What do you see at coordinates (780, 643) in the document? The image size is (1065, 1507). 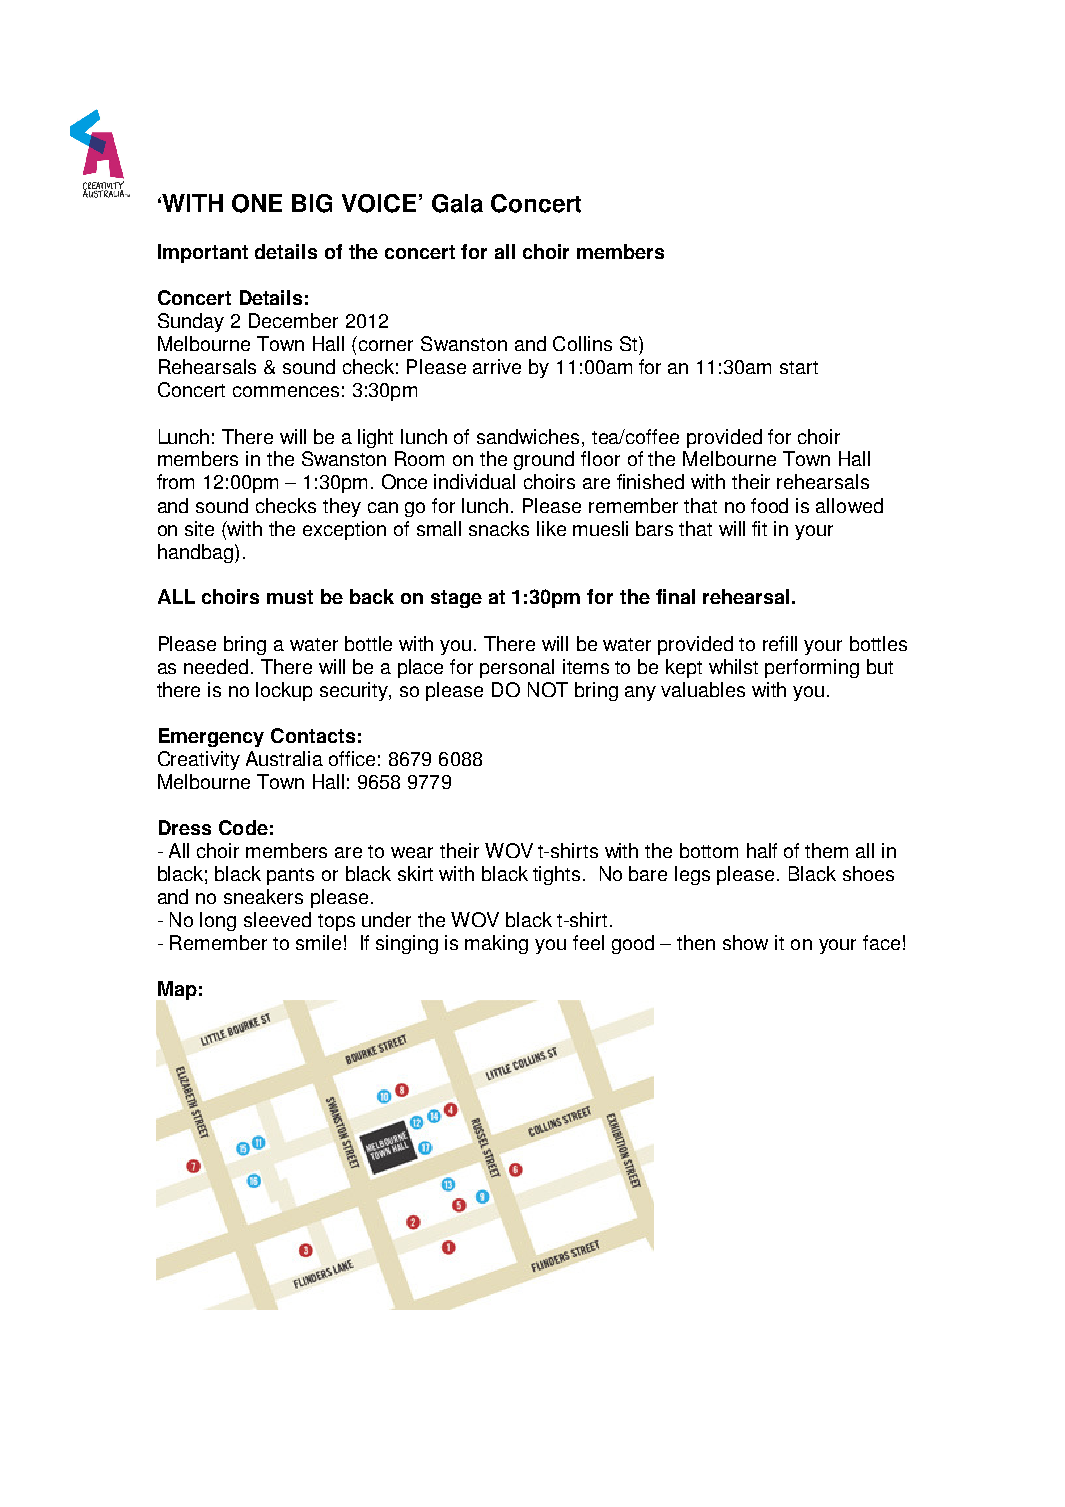 I see `refill` at bounding box center [780, 643].
